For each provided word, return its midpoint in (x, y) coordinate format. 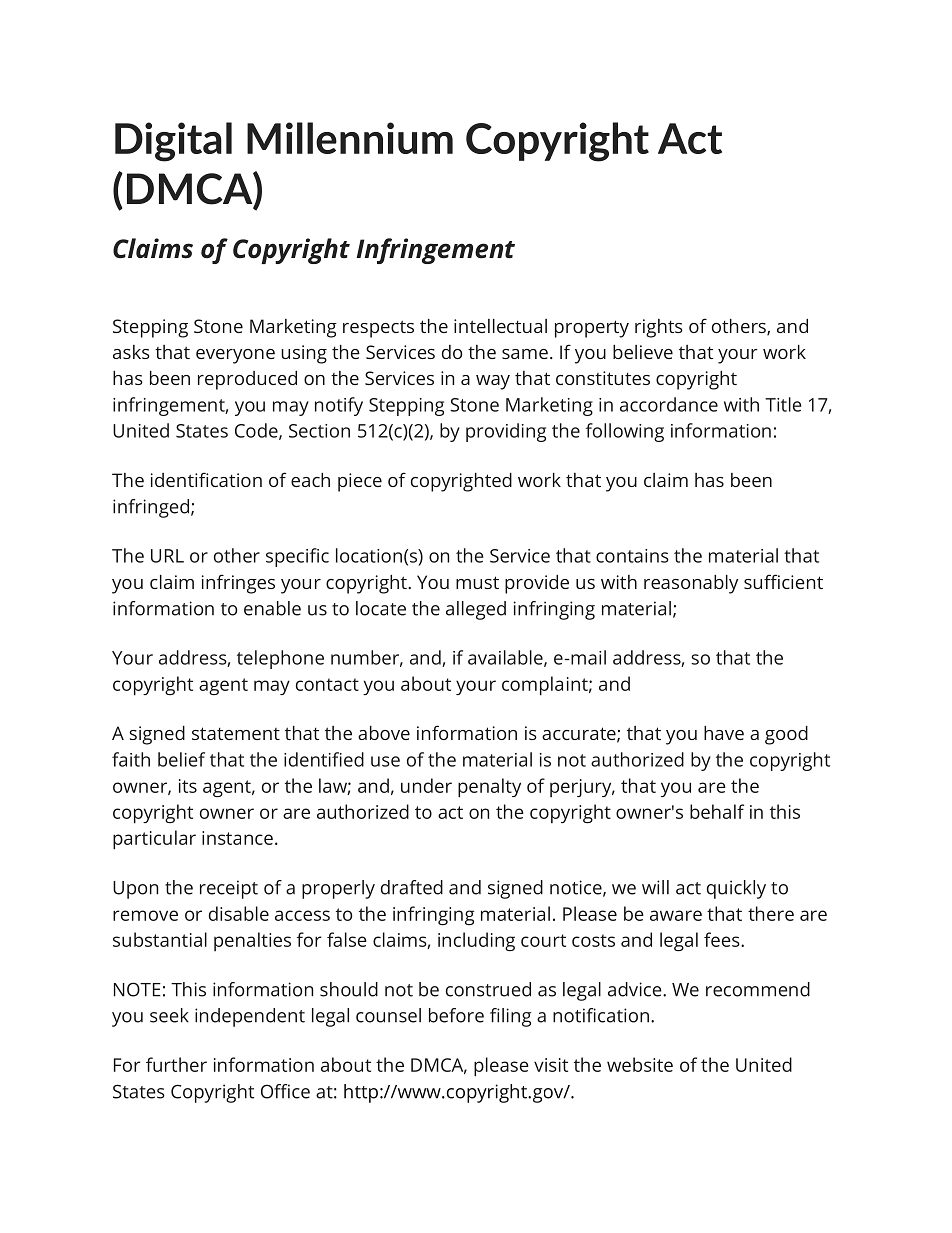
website (640, 1064)
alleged (476, 610)
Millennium (350, 138)
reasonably (691, 584)
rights (659, 328)
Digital (173, 142)
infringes (238, 584)
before (456, 1015)
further (176, 1064)
